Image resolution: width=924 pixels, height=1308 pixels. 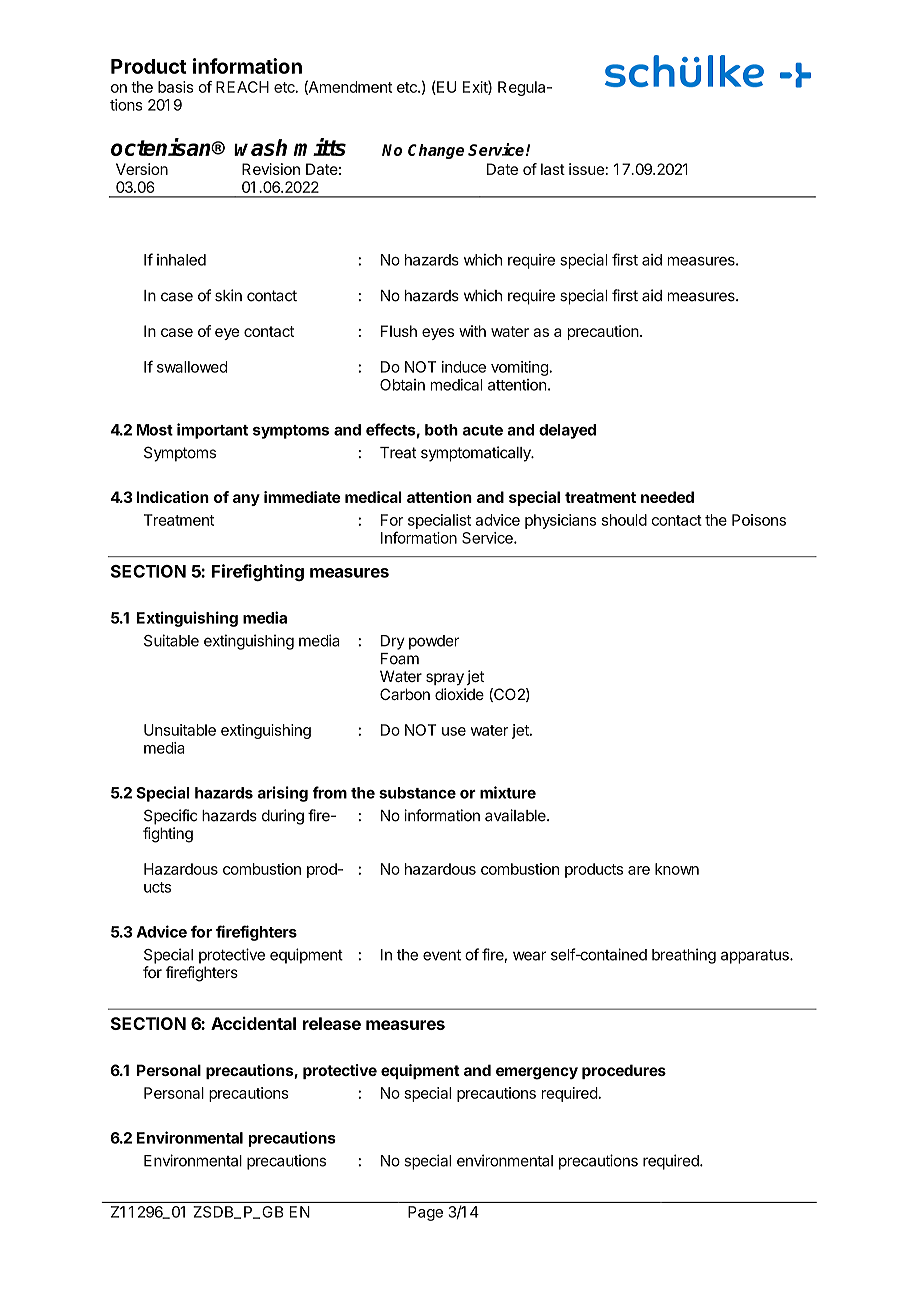 What do you see at coordinates (253, 1023) in the screenshot?
I see `Accidental` at bounding box center [253, 1023].
